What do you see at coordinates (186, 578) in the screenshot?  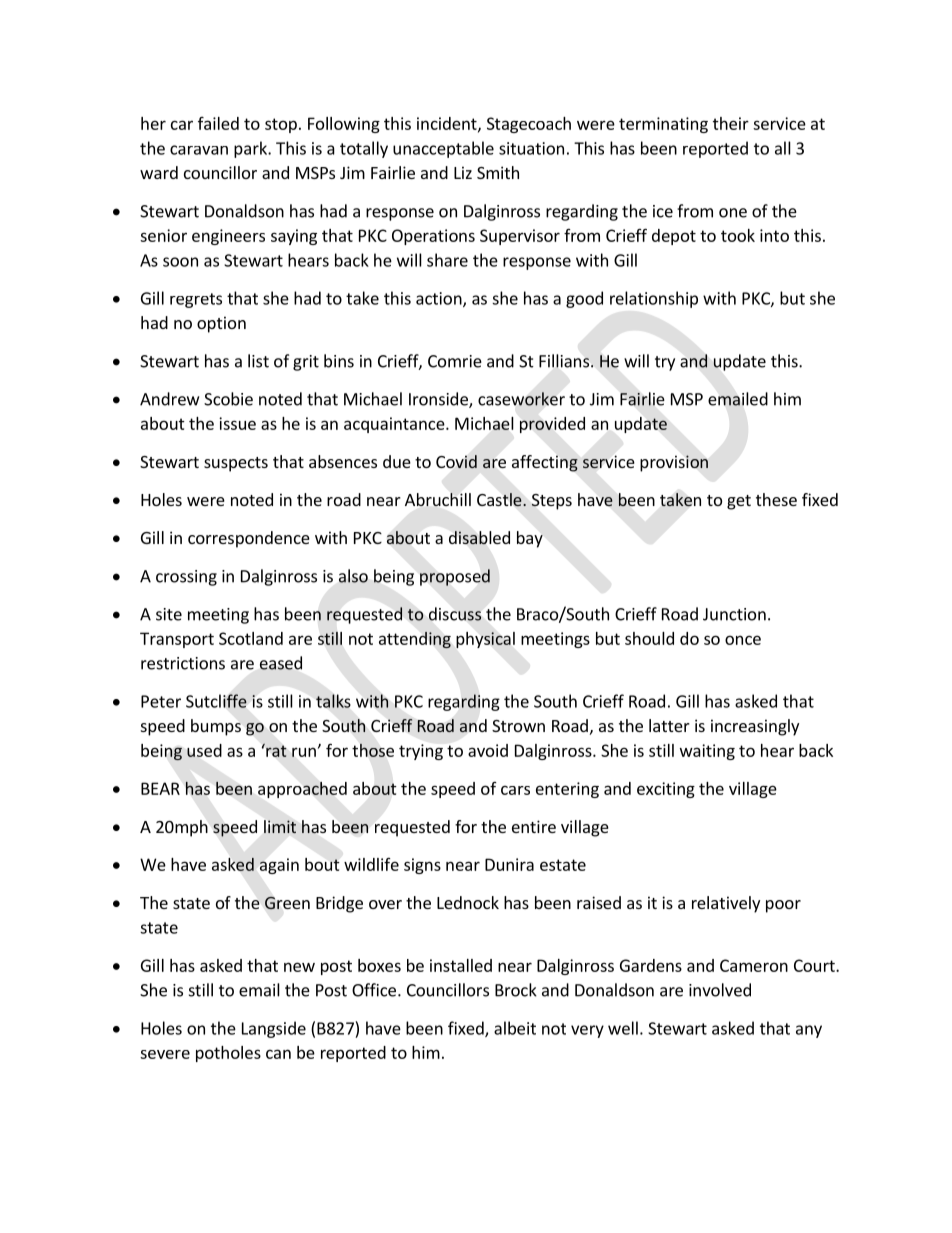 I see `crossing` at bounding box center [186, 578].
